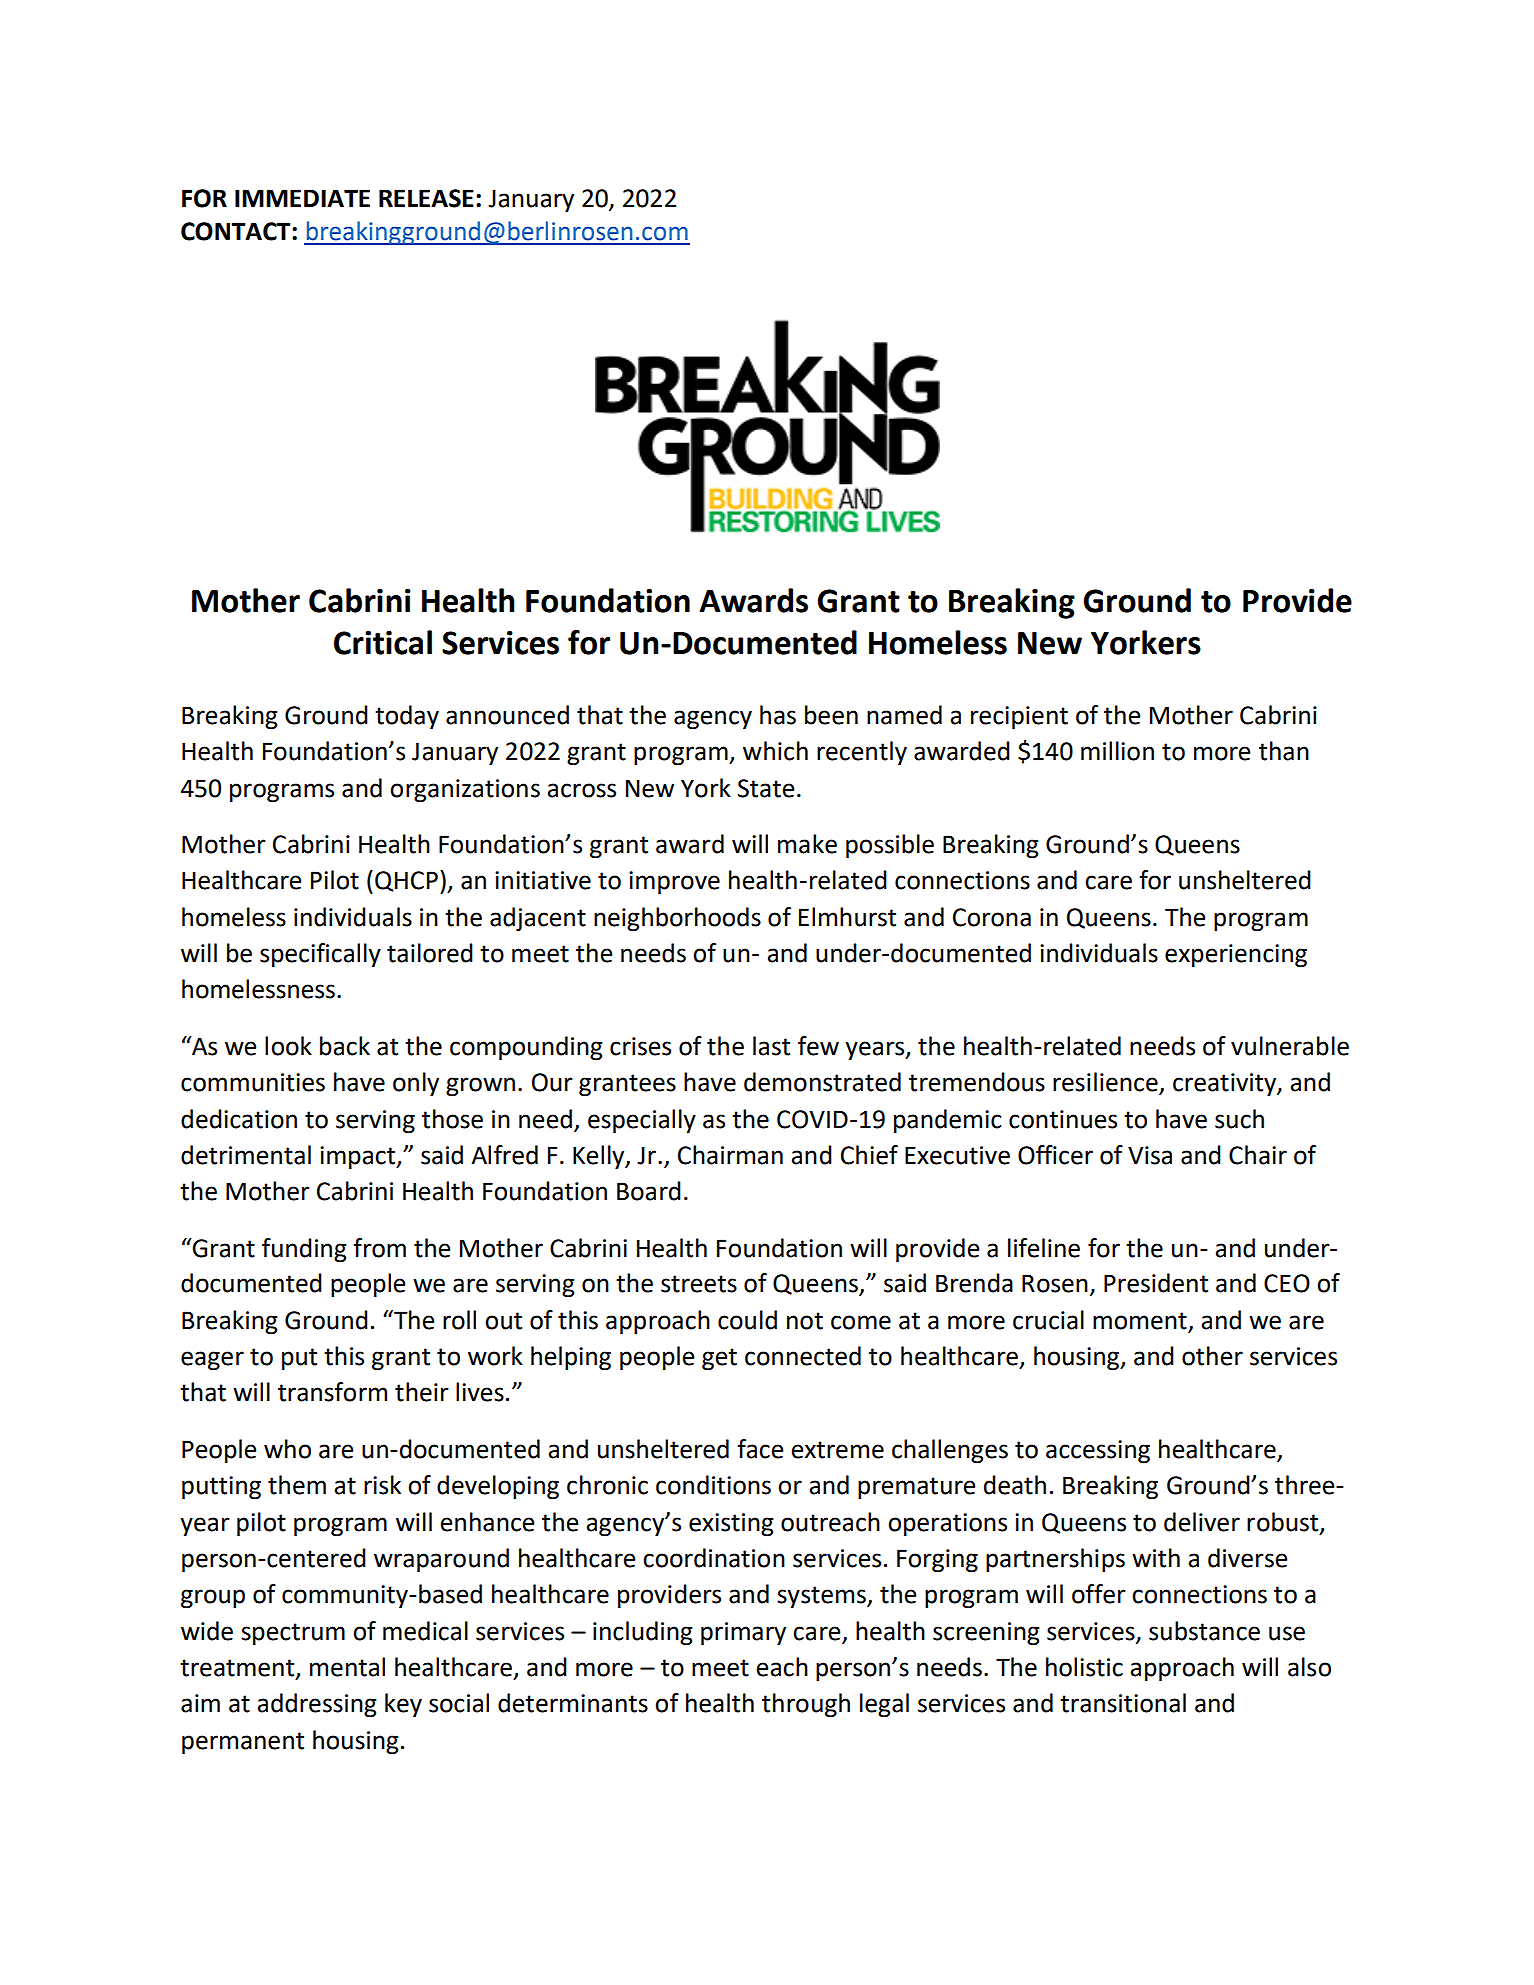 This document has width=1534, height=1985. What do you see at coordinates (317, 1705) in the document?
I see `addressing` at bounding box center [317, 1705].
